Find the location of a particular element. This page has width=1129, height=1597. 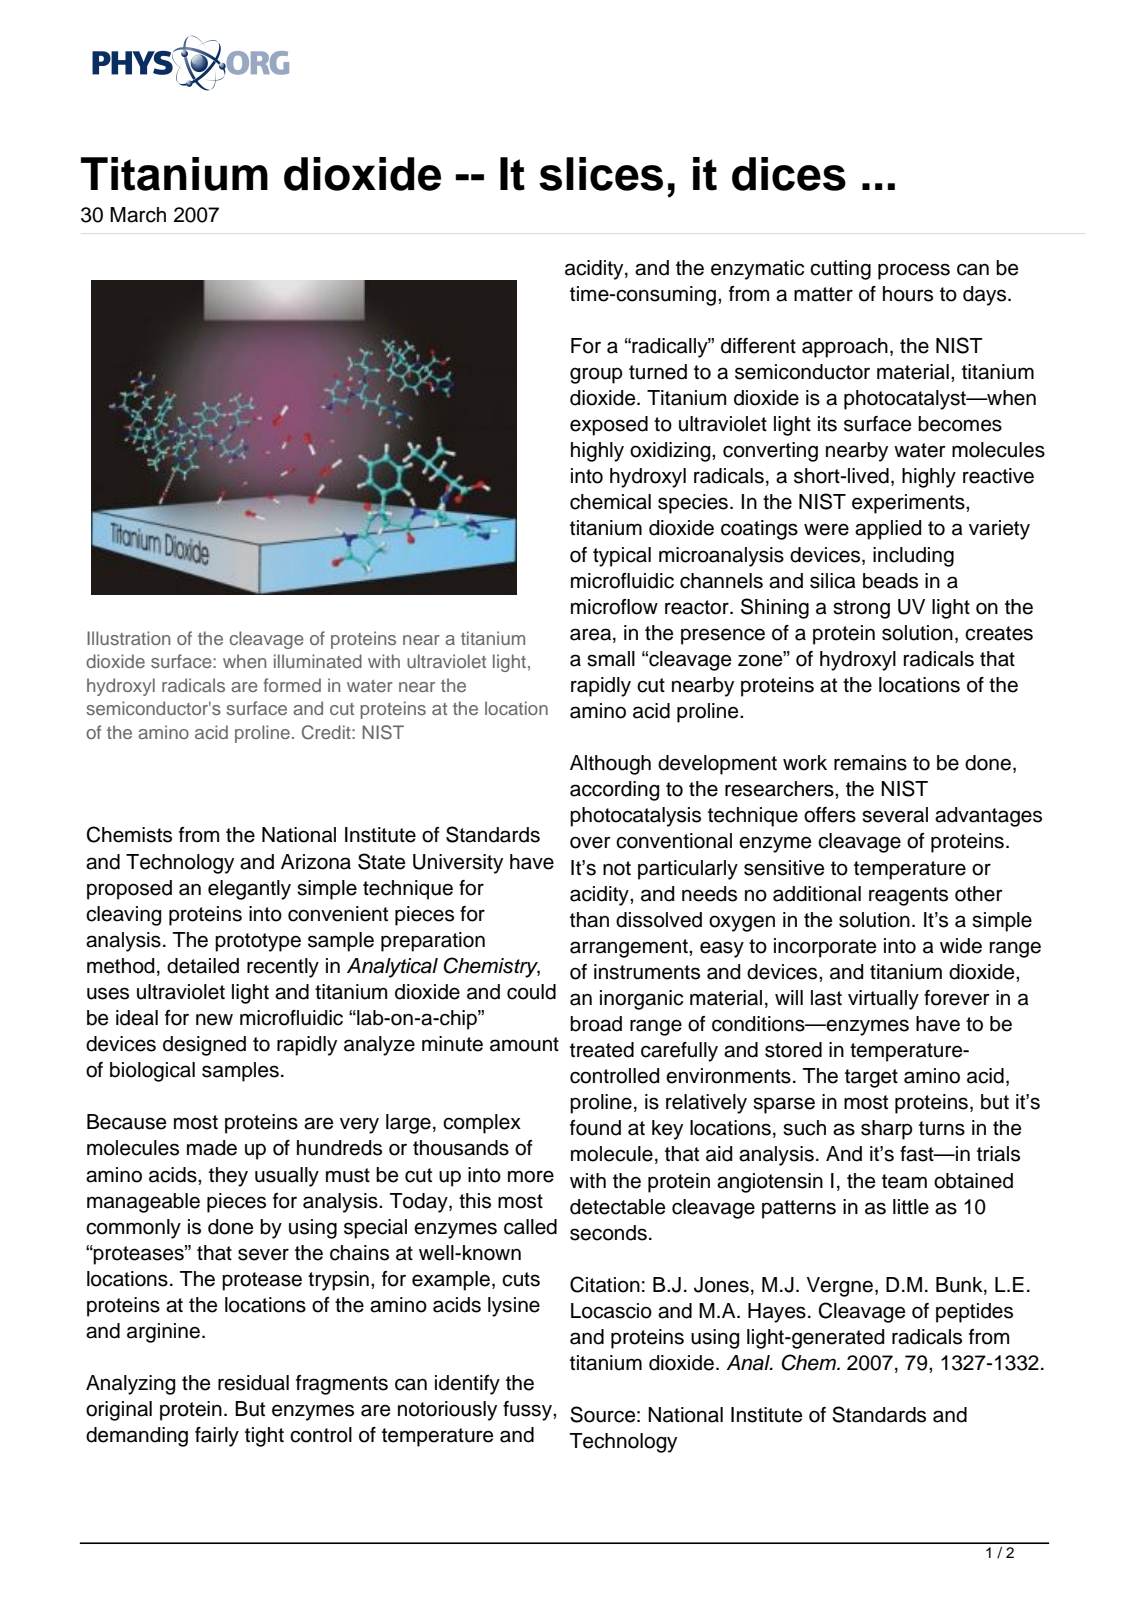

residual is located at coordinates (253, 1383).
